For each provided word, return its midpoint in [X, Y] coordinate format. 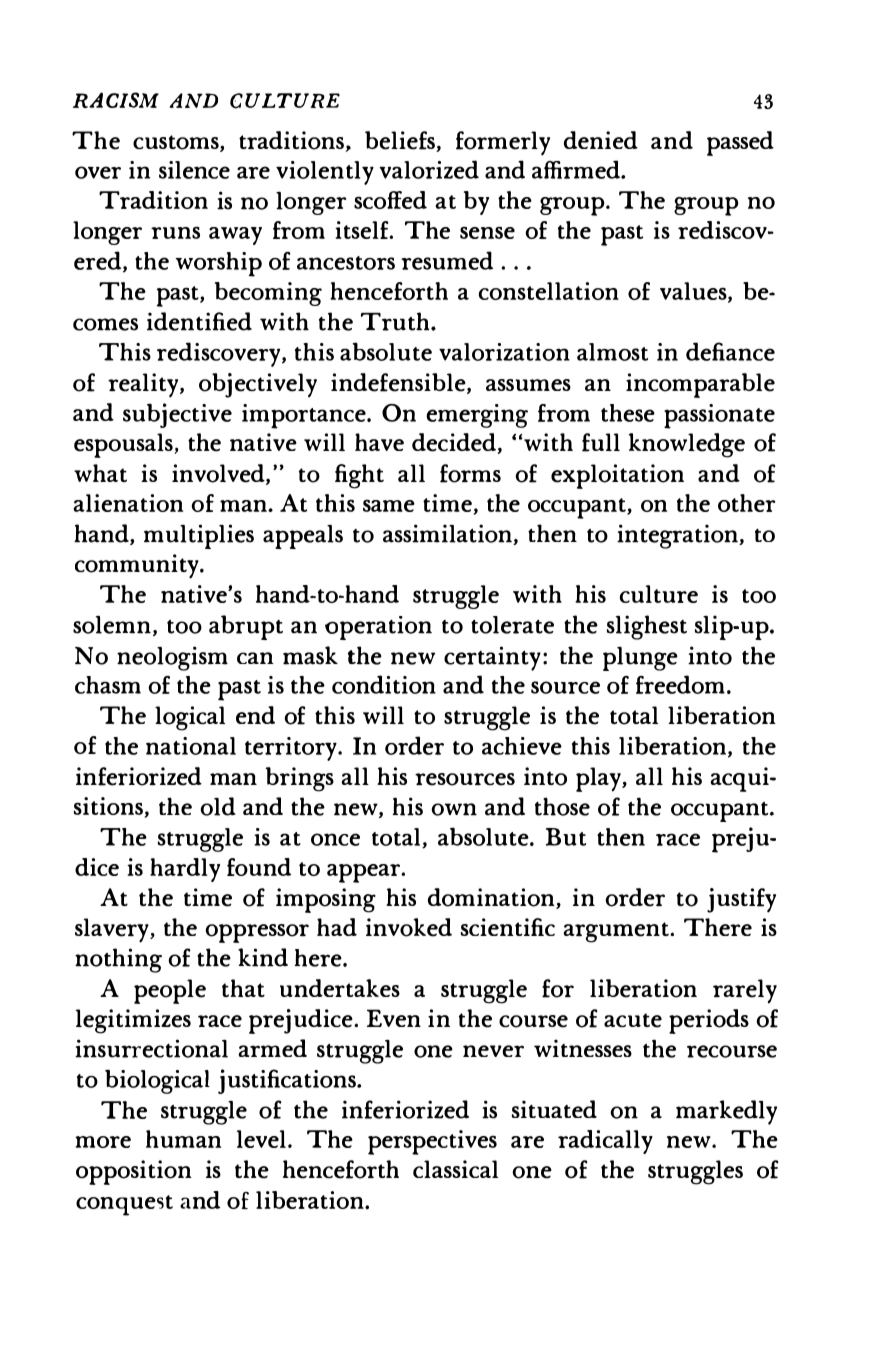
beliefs [401, 141]
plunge [640, 659]
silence [194, 170]
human [183, 1139]
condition [384, 684]
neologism [172, 658]
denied [601, 140]
